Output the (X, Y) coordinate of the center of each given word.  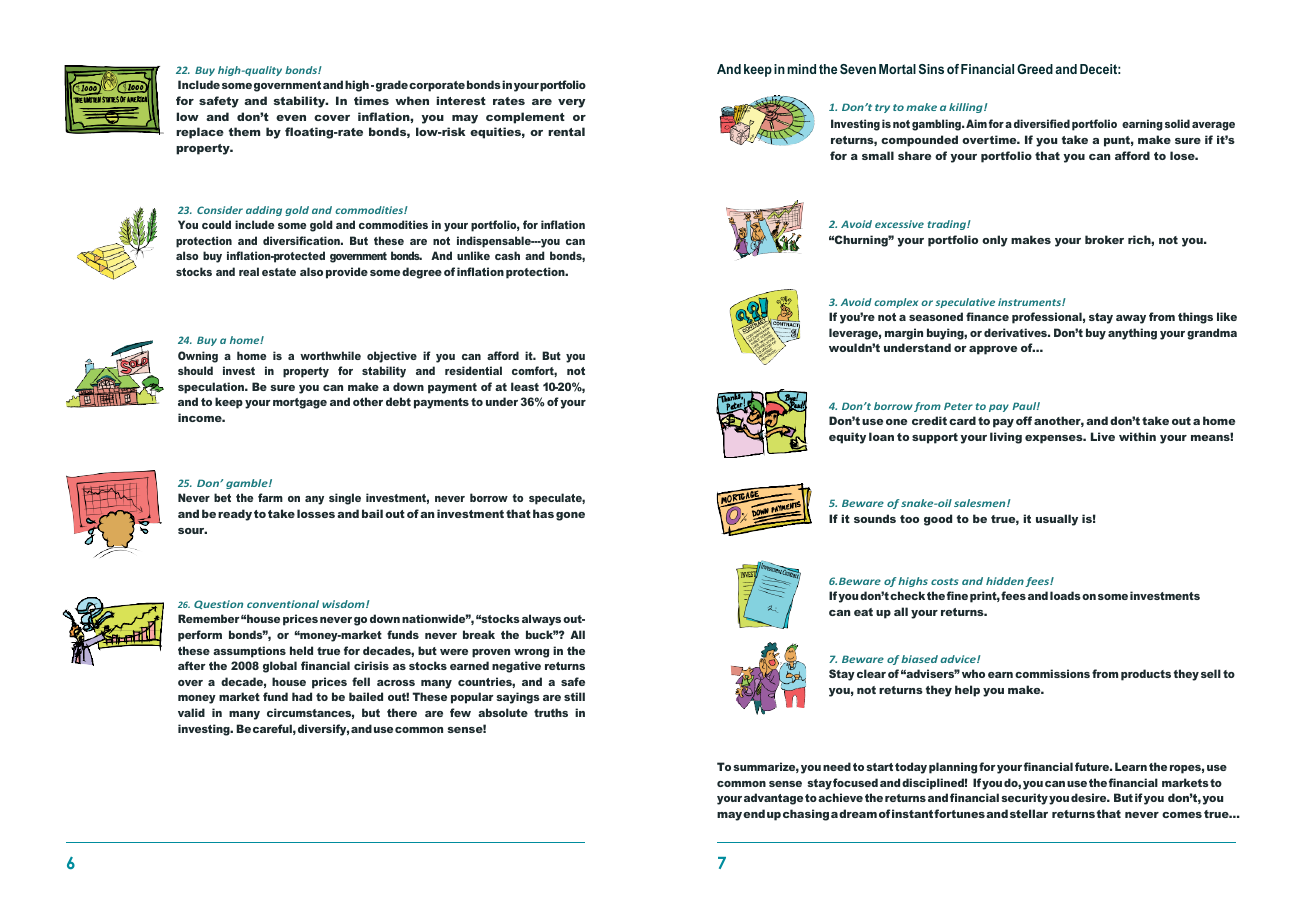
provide (347, 273)
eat (863, 612)
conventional (283, 604)
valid (191, 712)
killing (967, 108)
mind (801, 69)
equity (847, 438)
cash (507, 255)
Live (1103, 436)
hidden (1005, 581)
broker (1104, 239)
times (371, 100)
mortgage (300, 403)
